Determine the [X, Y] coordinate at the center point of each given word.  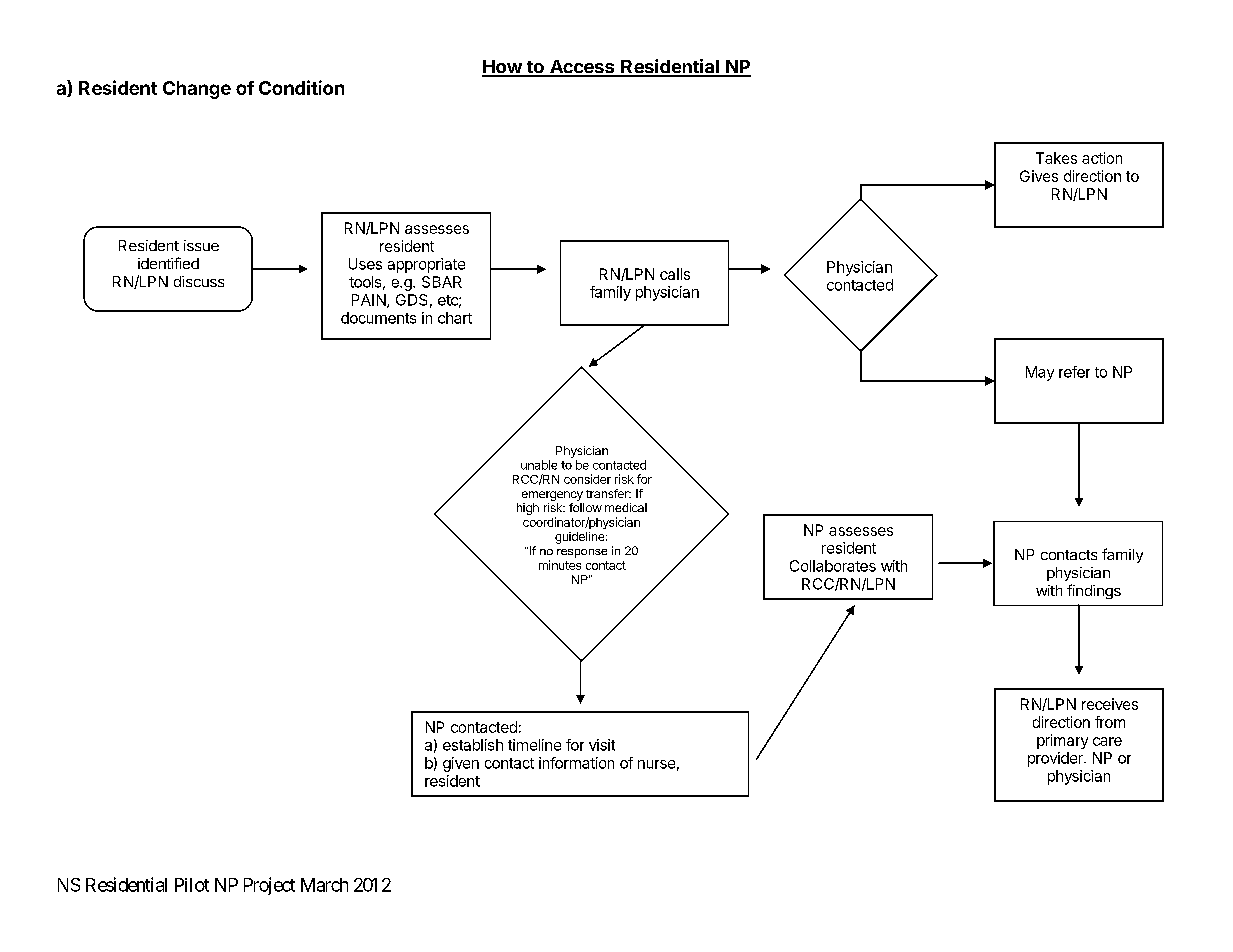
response [582, 553]
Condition [301, 87]
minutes [560, 565]
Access [582, 68]
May [1040, 373]
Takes [1056, 158]
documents [378, 318]
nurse [656, 764]
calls [675, 274]
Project [269, 886]
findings [1094, 591]
